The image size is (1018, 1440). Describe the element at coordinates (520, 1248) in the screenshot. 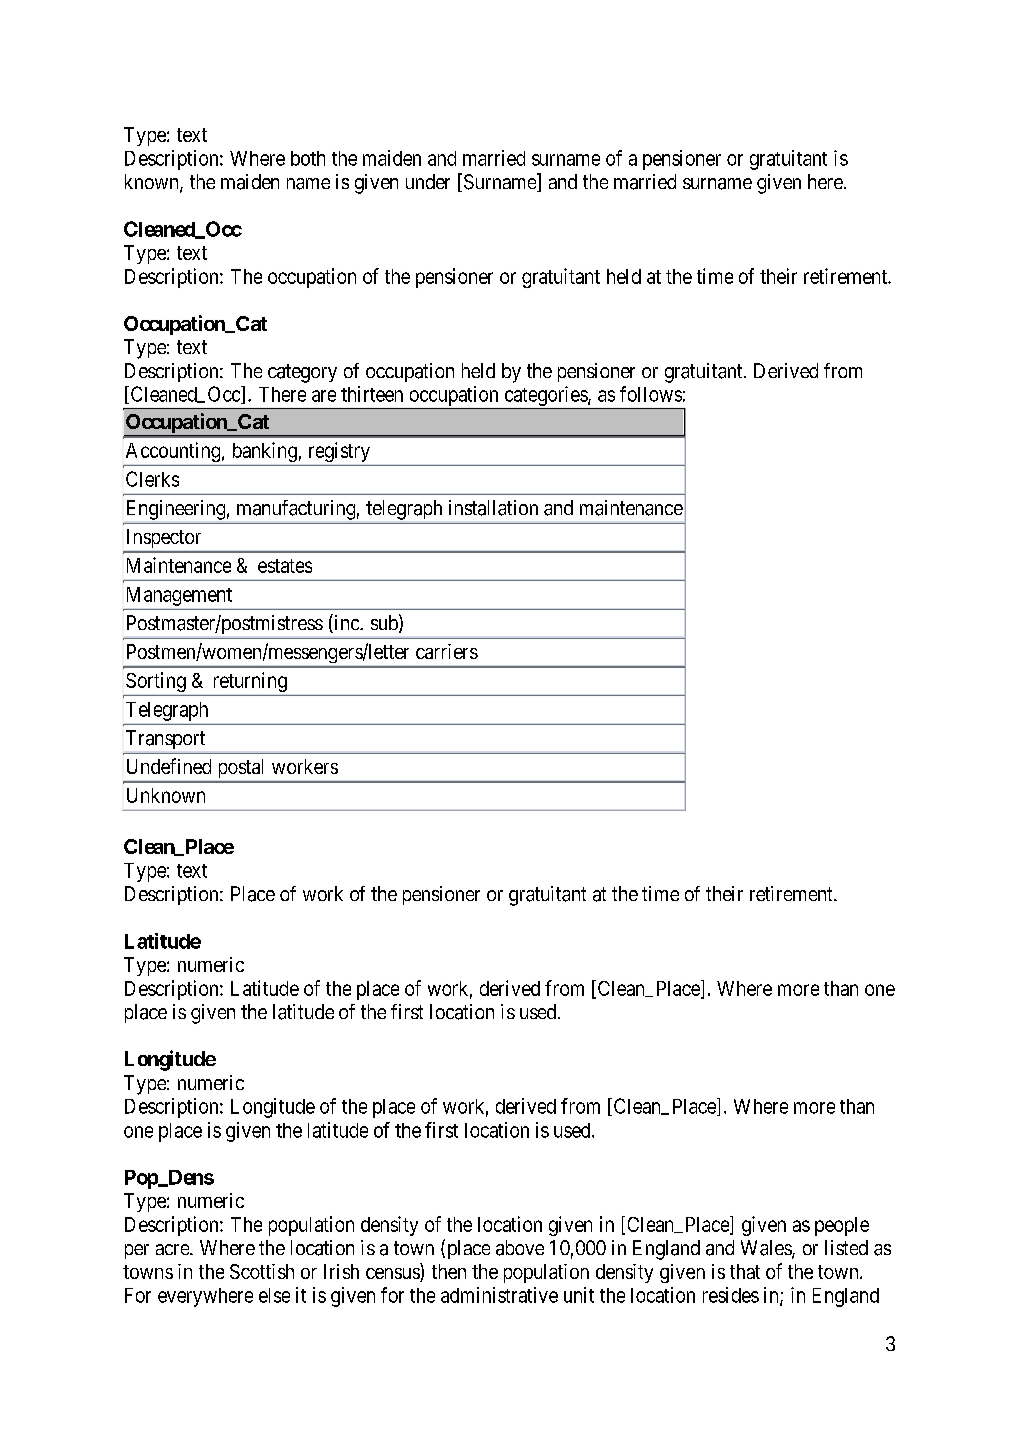

I see `above` at that location.
